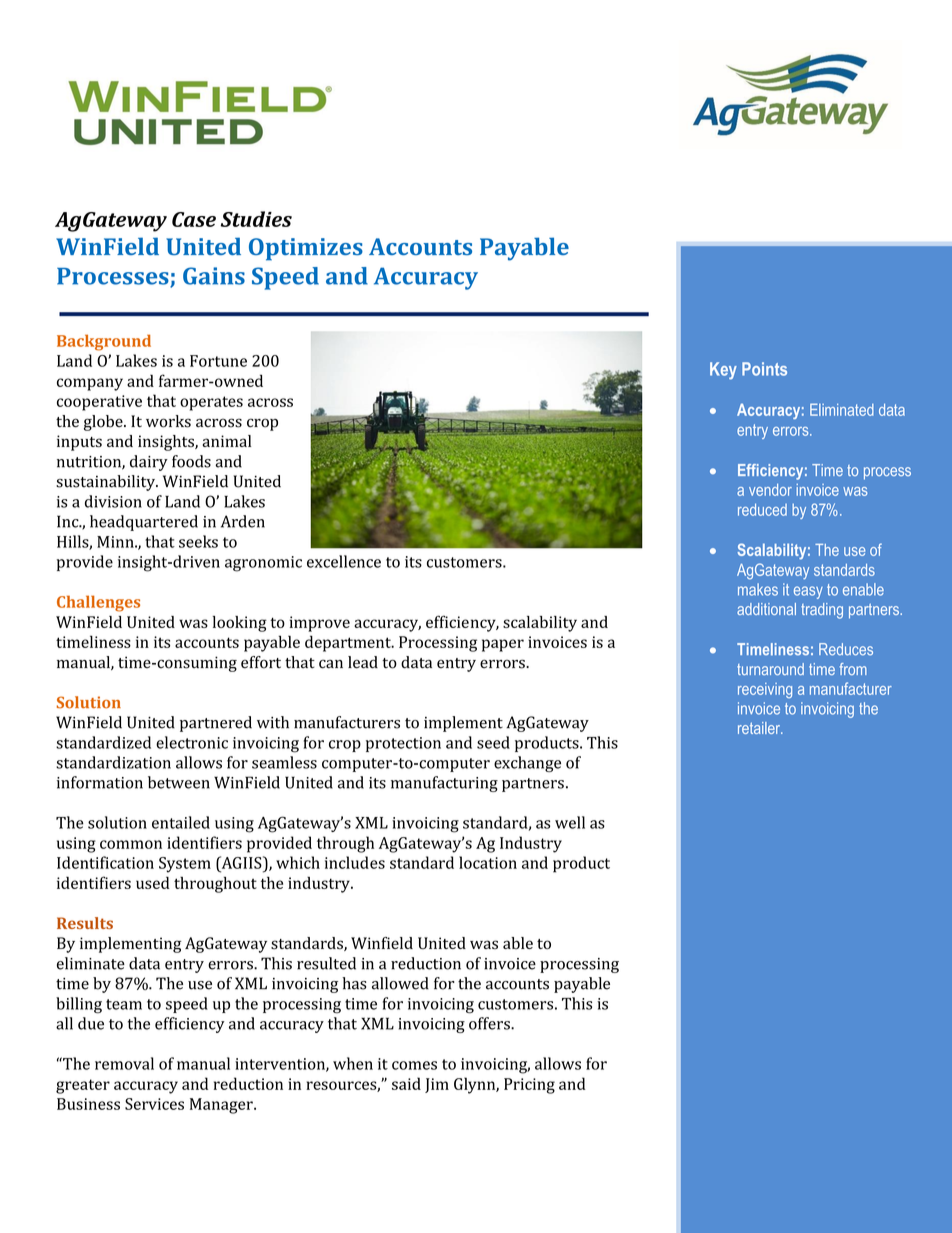  Describe the element at coordinates (760, 728) in the screenshot. I see `retailer` at that location.
